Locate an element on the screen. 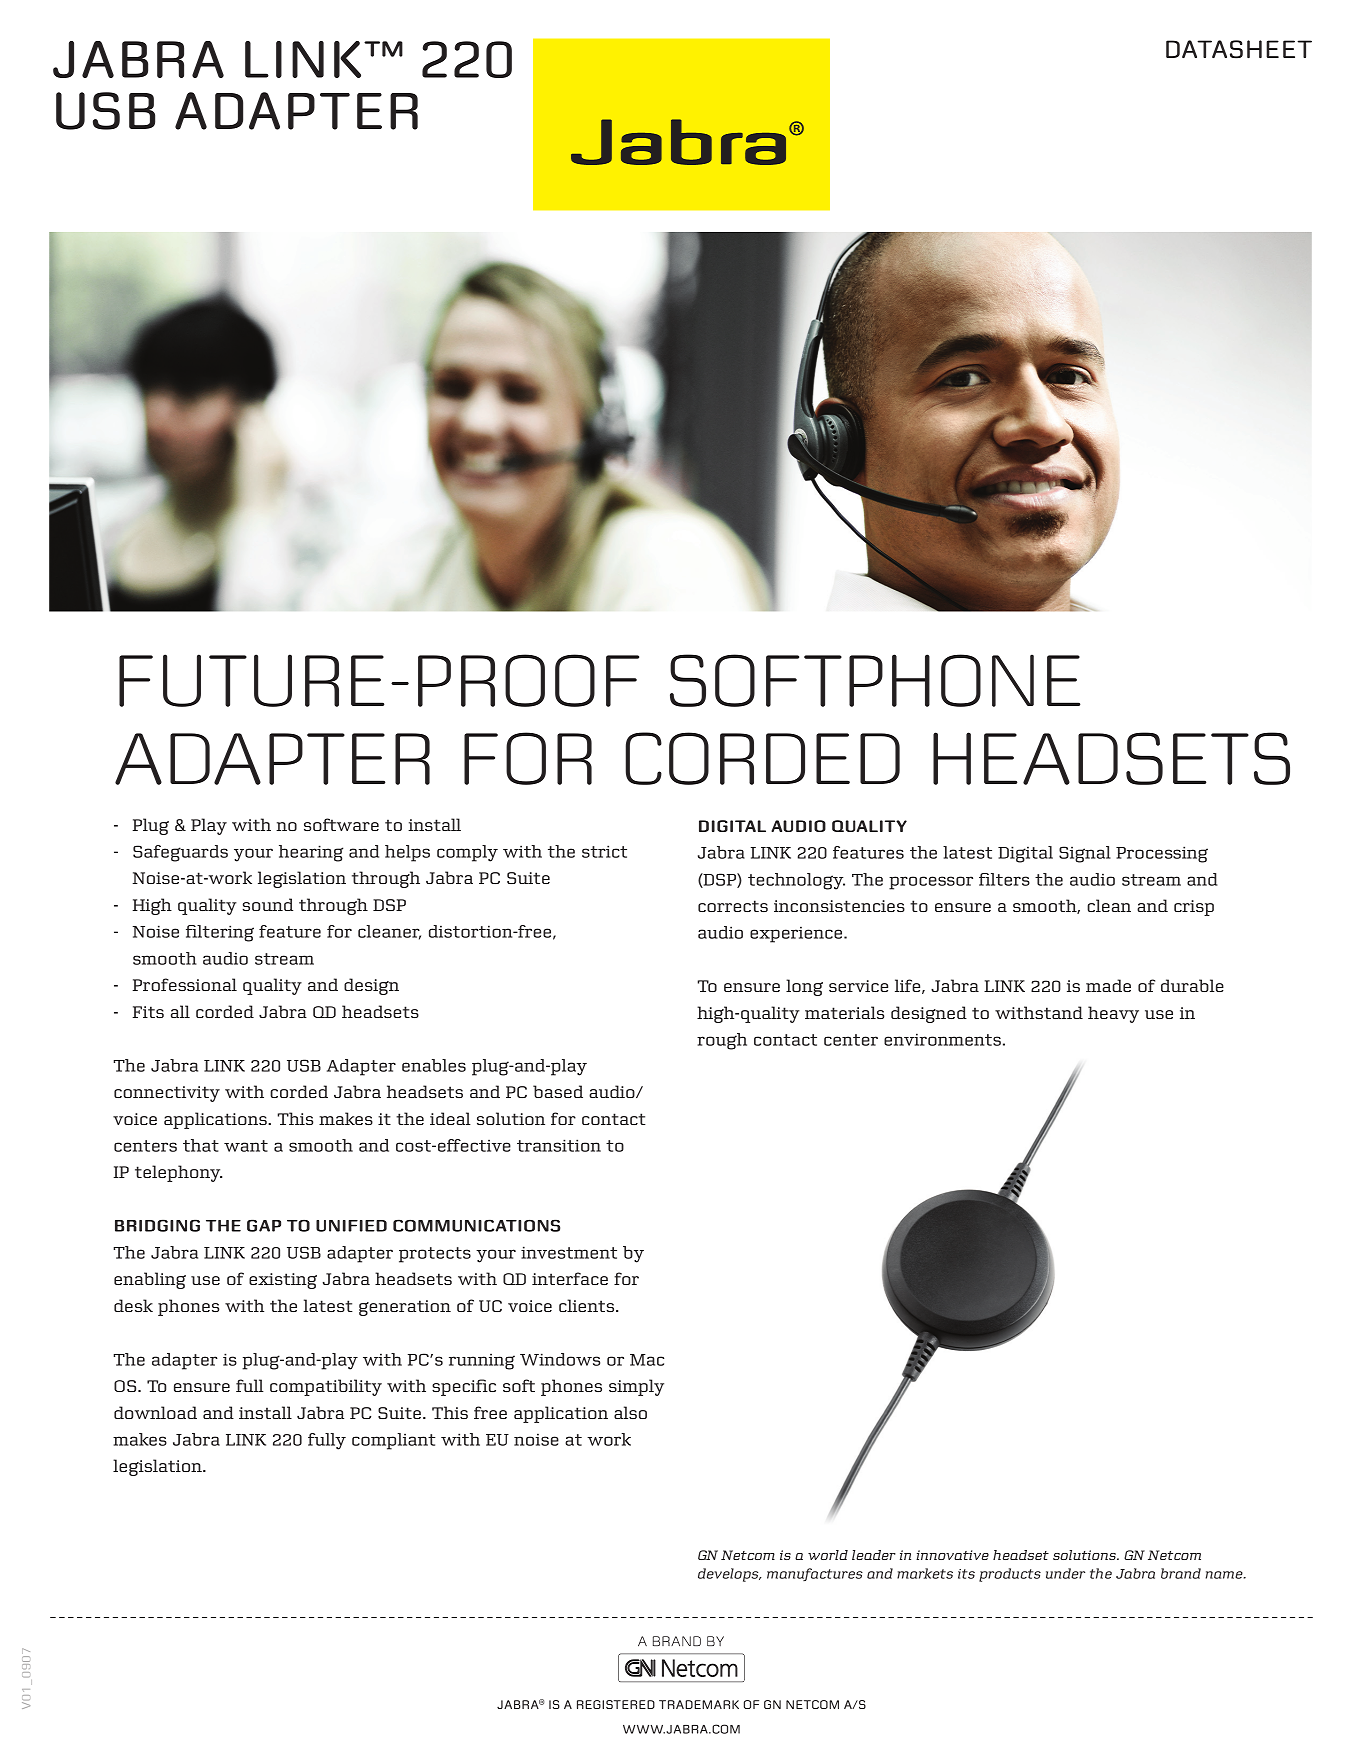 The height and width of the screenshot is (1764, 1363). trademark is located at coordinates (699, 1704).
